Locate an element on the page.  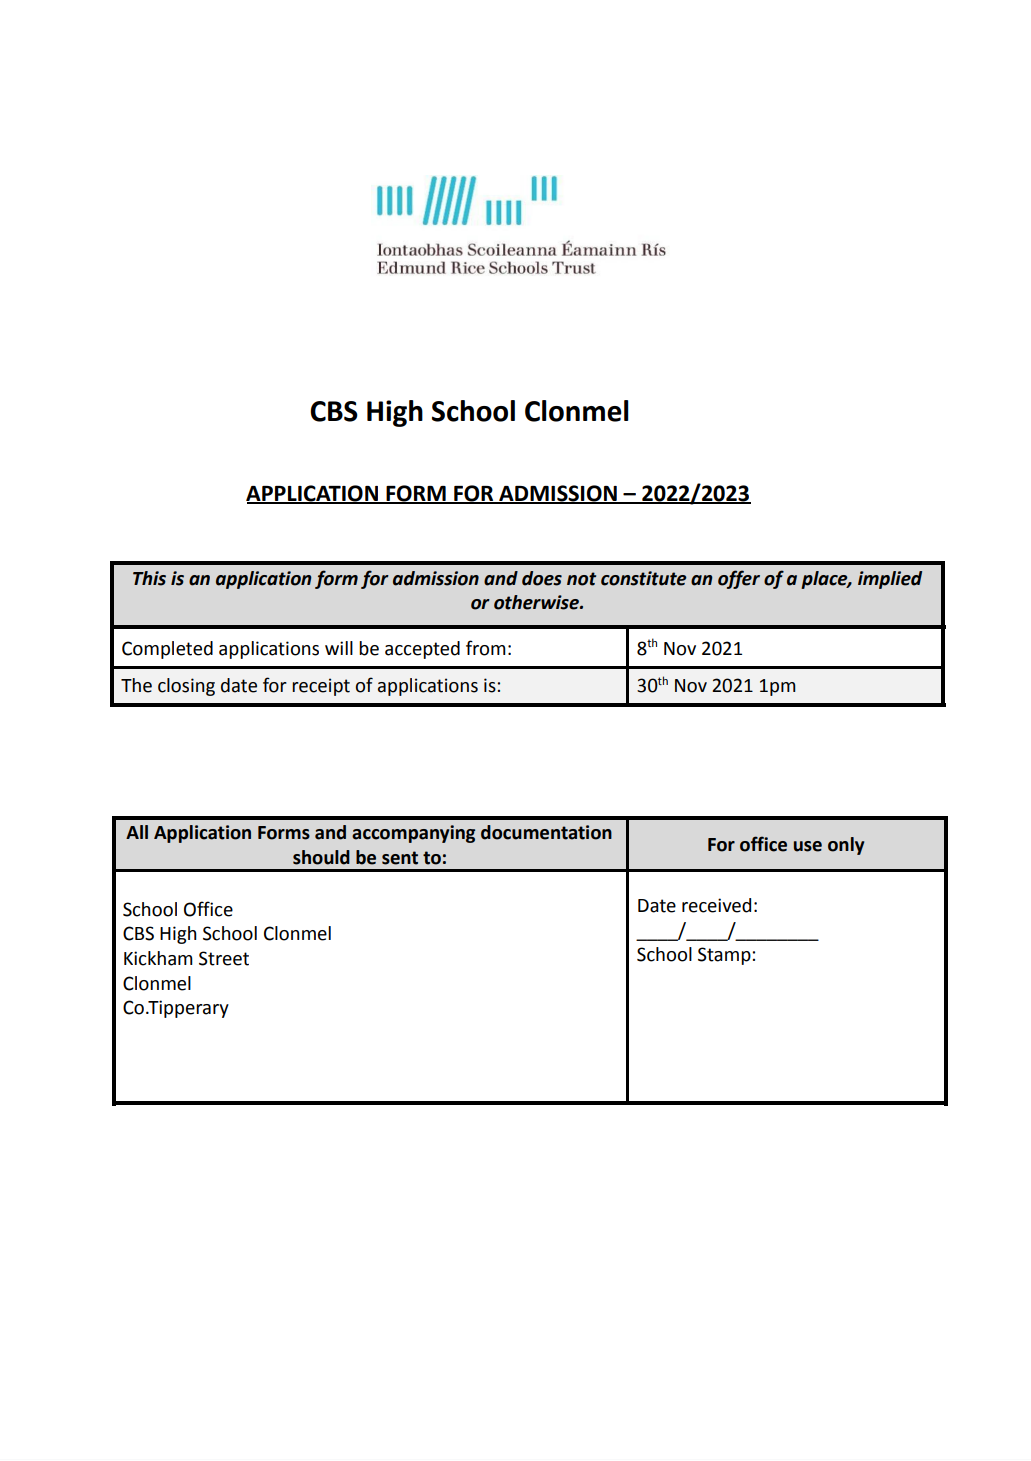
does is located at coordinates (542, 578).
